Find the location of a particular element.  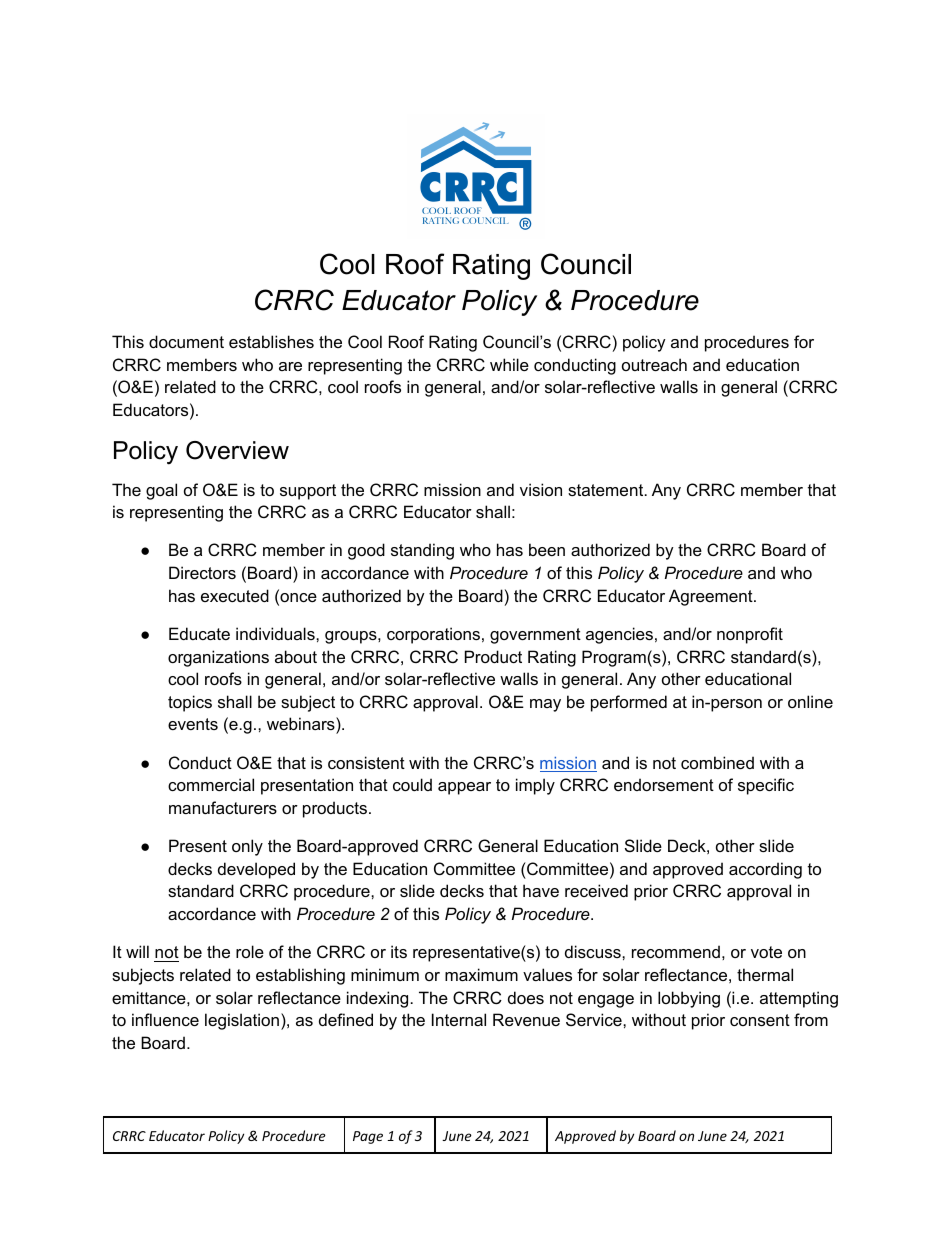

maximum is located at coordinates (481, 974).
